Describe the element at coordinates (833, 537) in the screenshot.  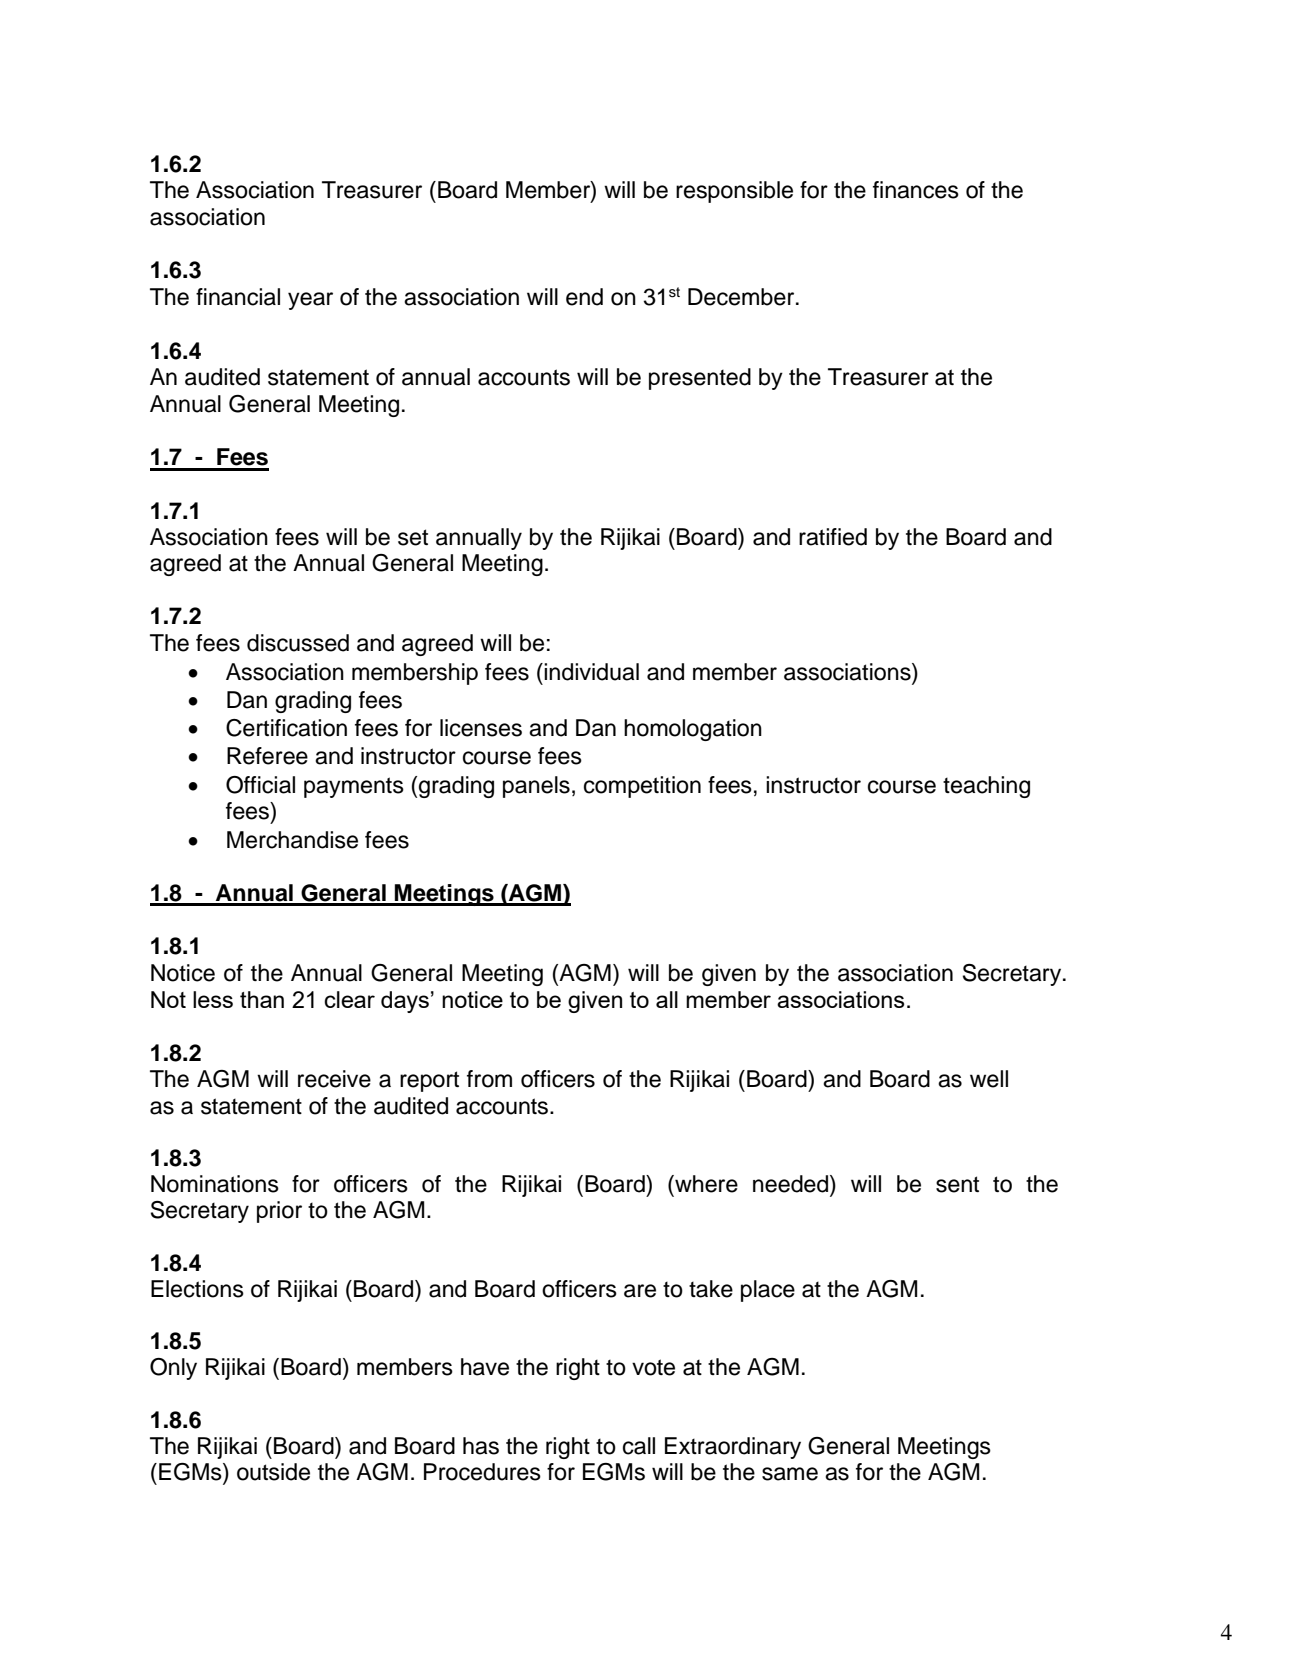
I see `ratified` at that location.
